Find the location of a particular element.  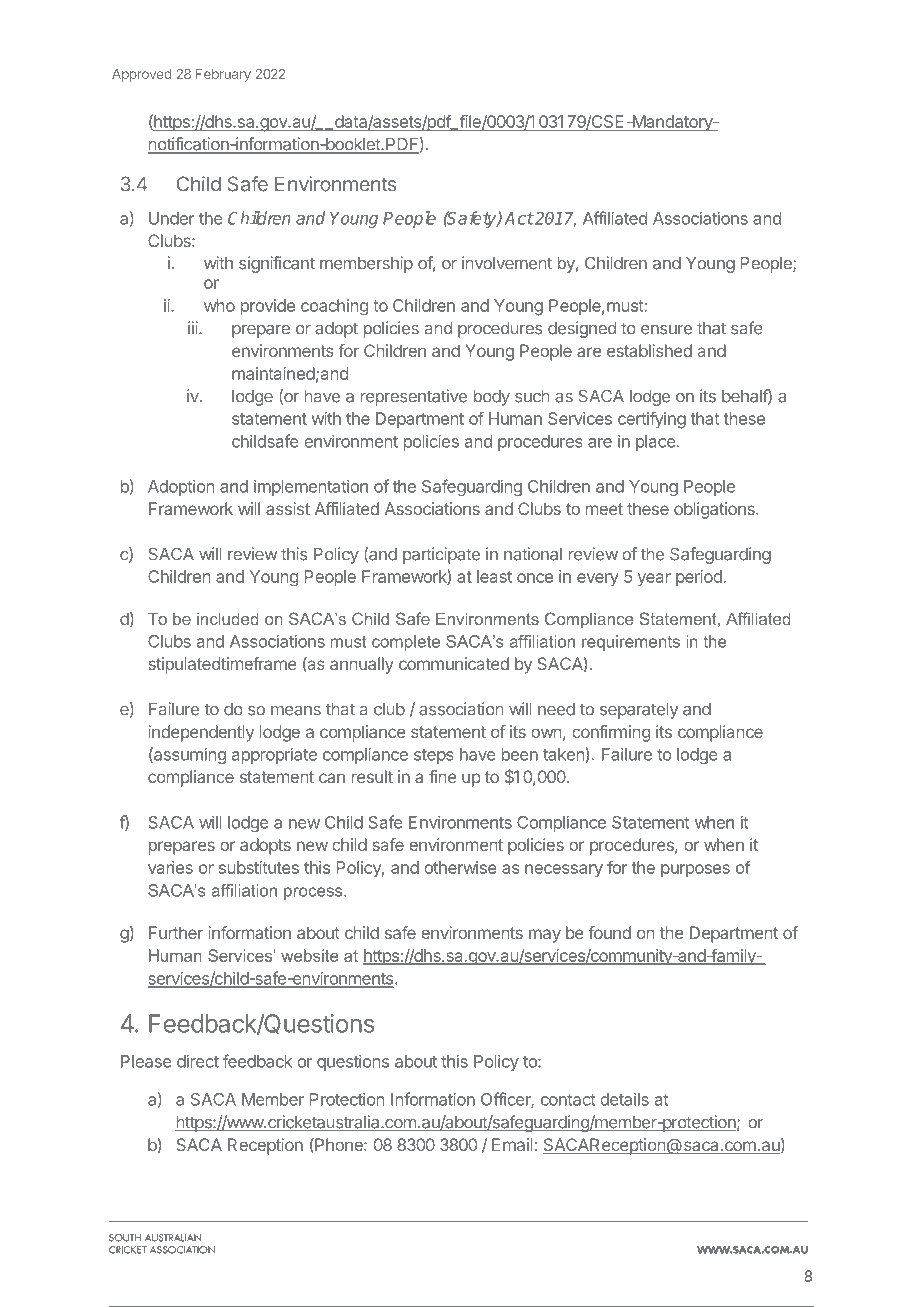

year is located at coordinates (654, 579).
